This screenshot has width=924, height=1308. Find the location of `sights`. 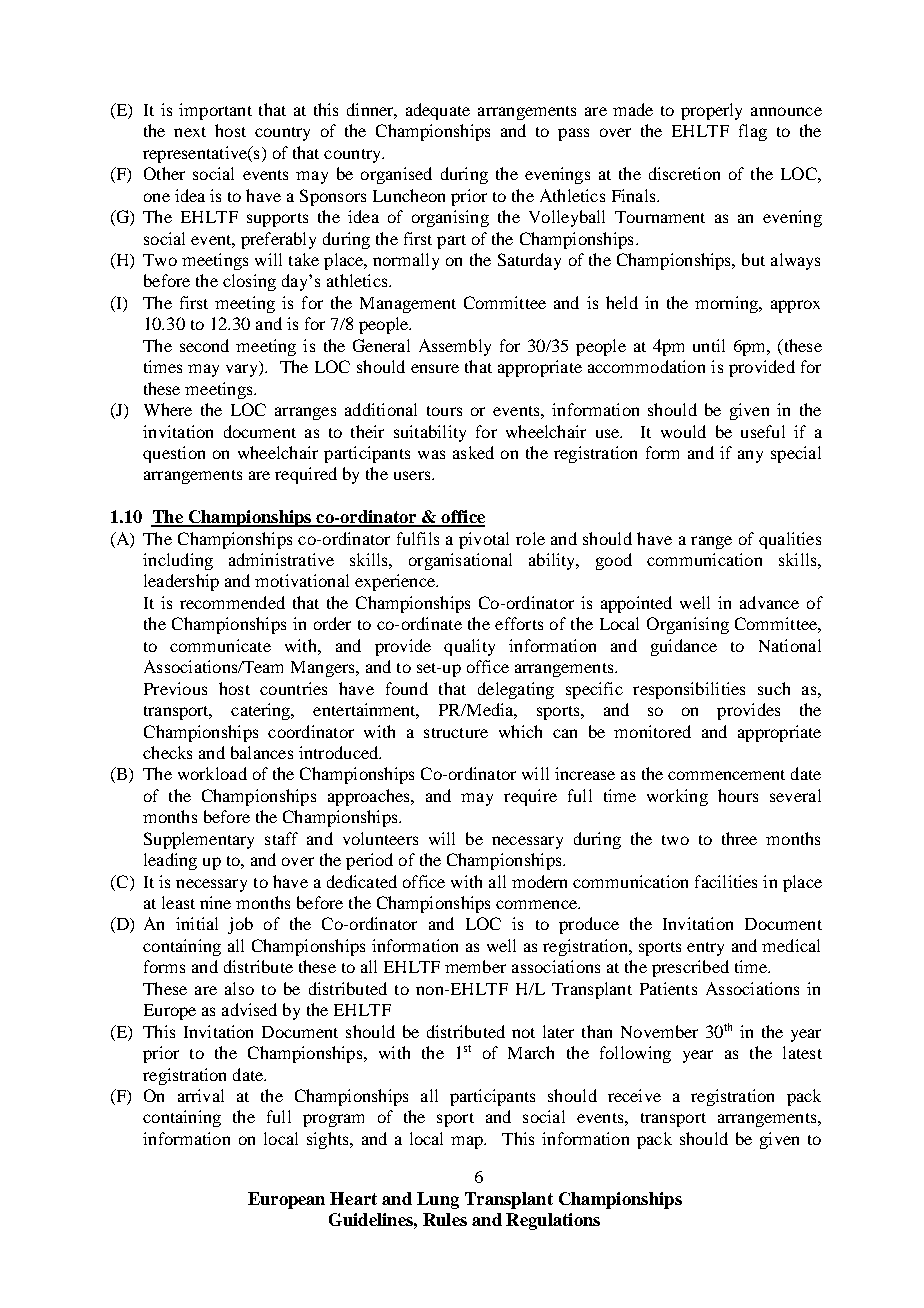

sights is located at coordinates (329, 1140).
